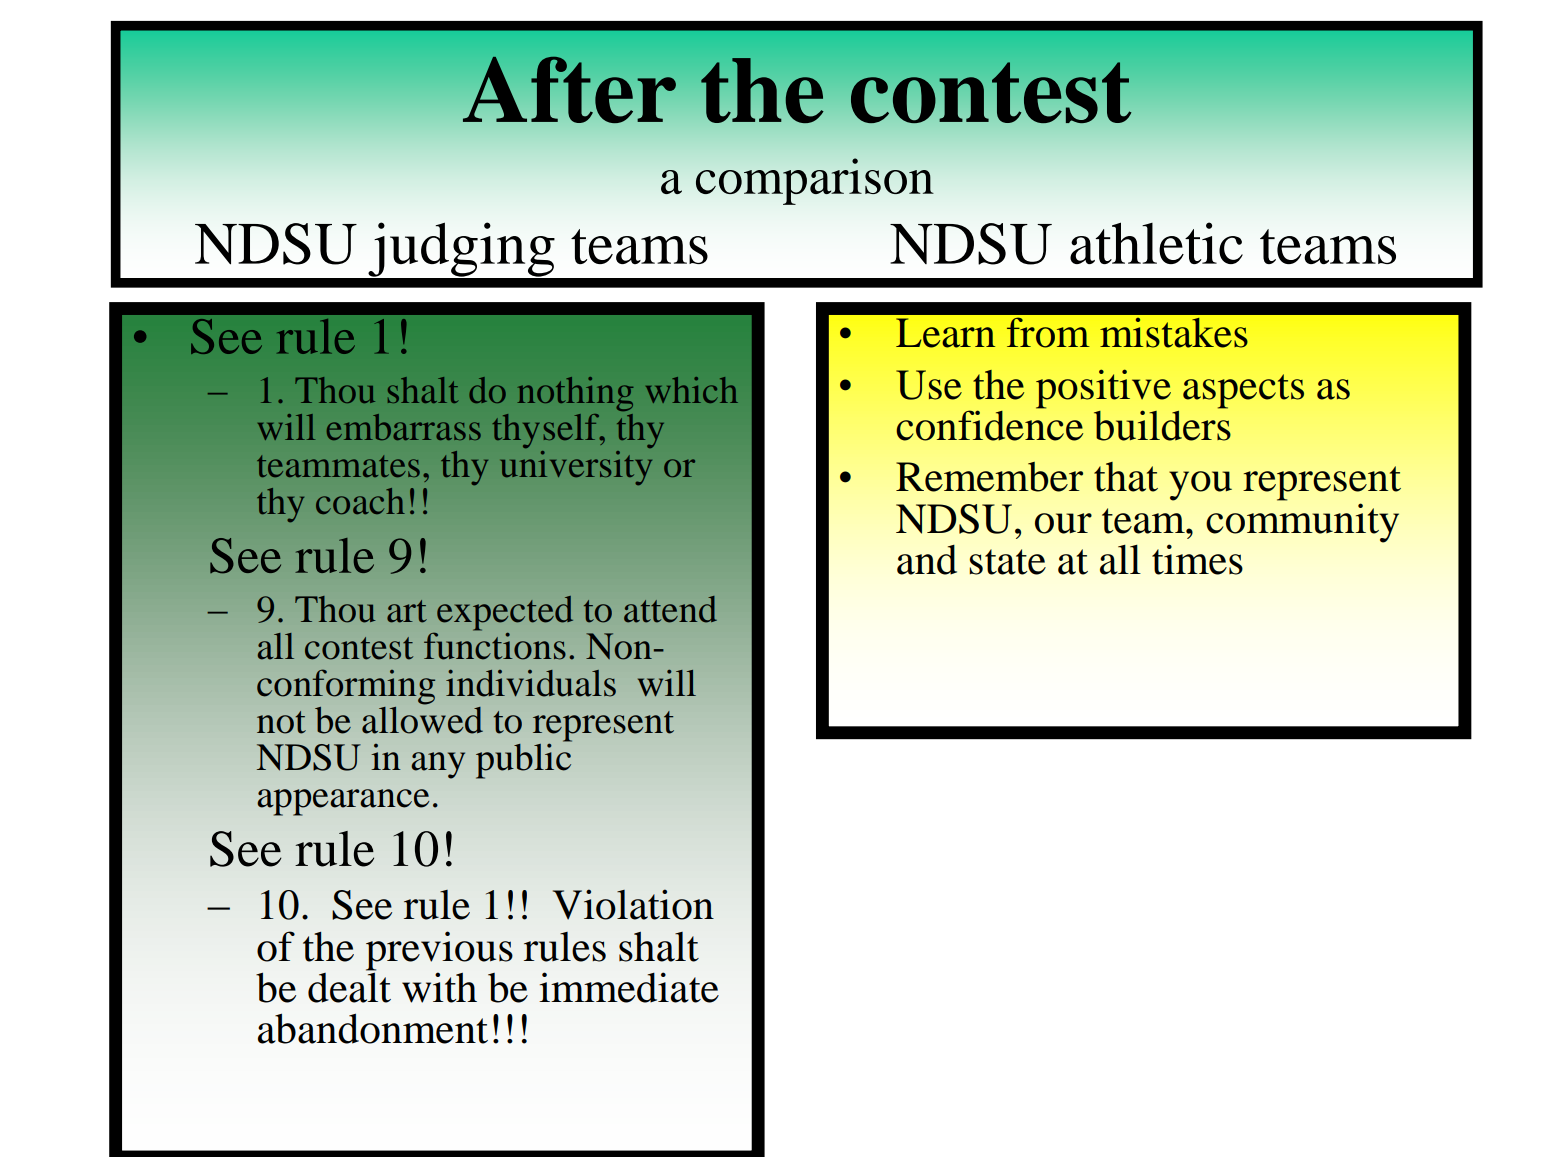 The width and height of the screenshot is (1542, 1157). Describe the element at coordinates (569, 89) in the screenshot. I see `After` at that location.
